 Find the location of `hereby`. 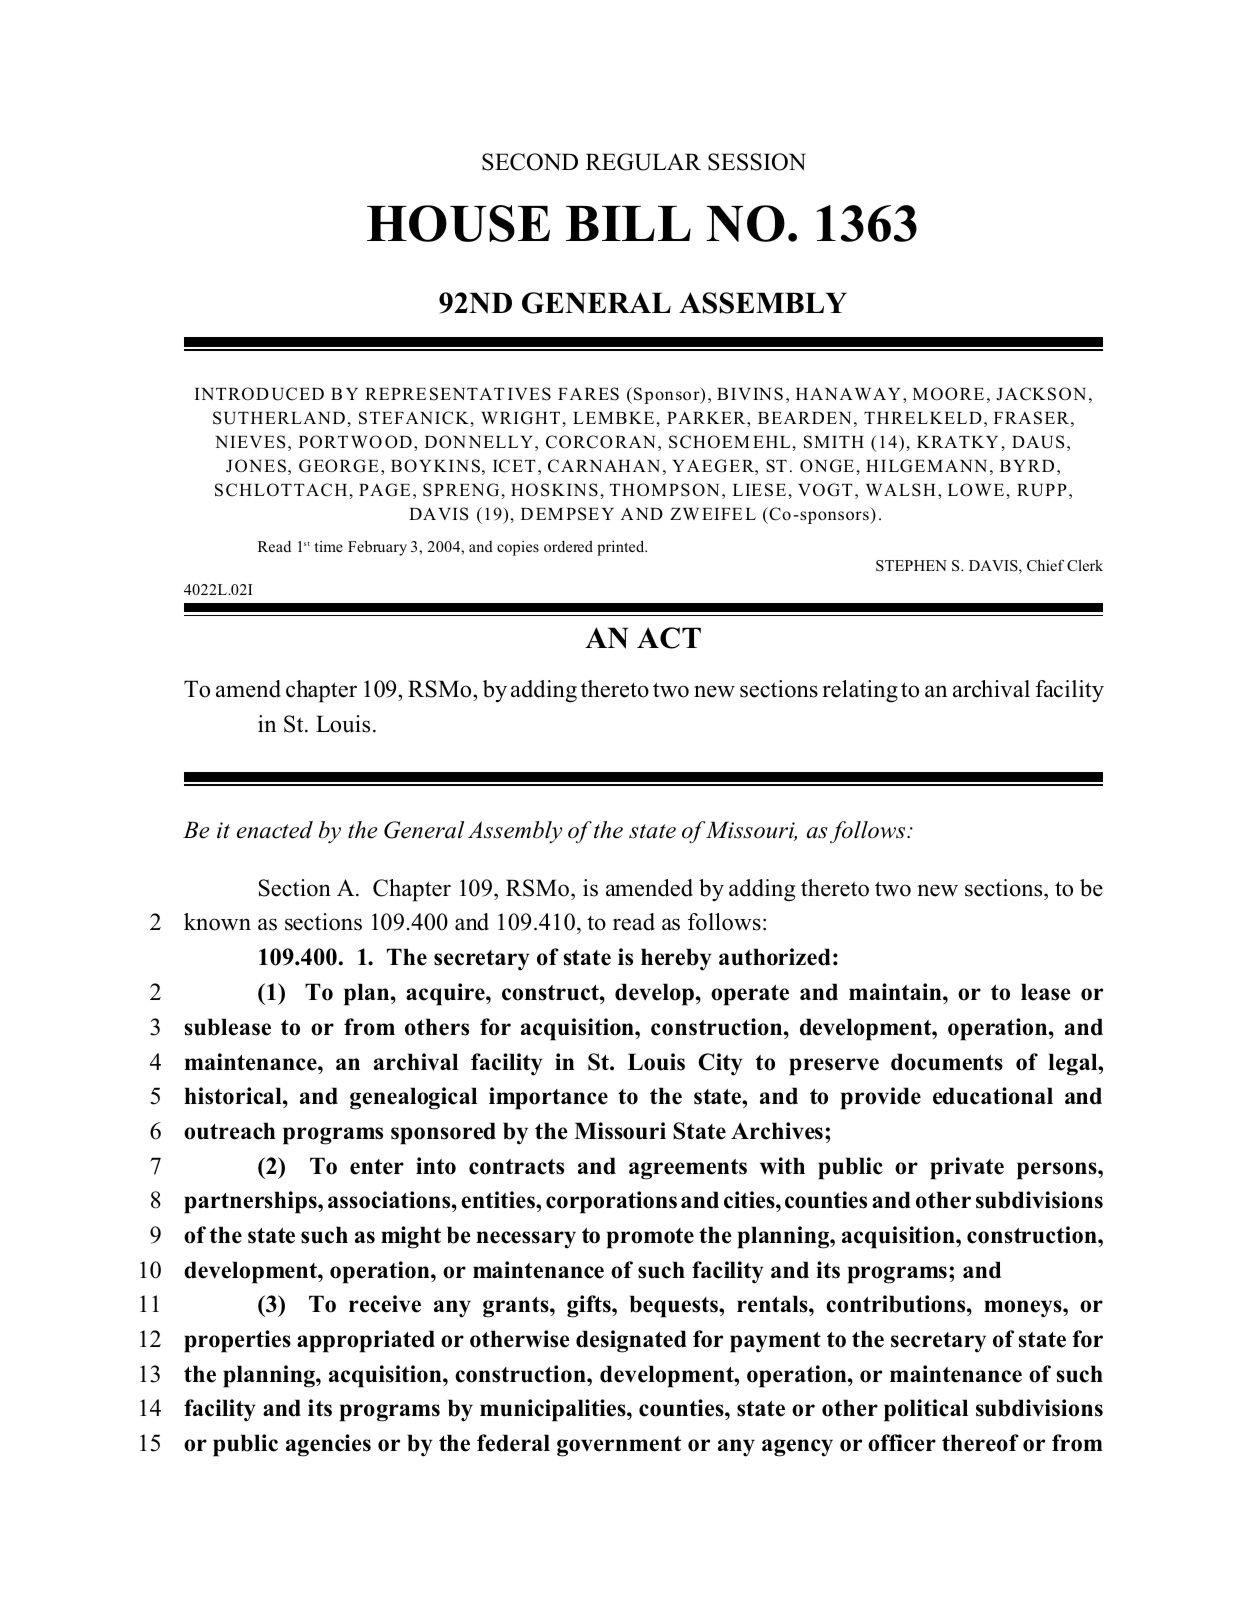

hereby is located at coordinates (676, 959).
